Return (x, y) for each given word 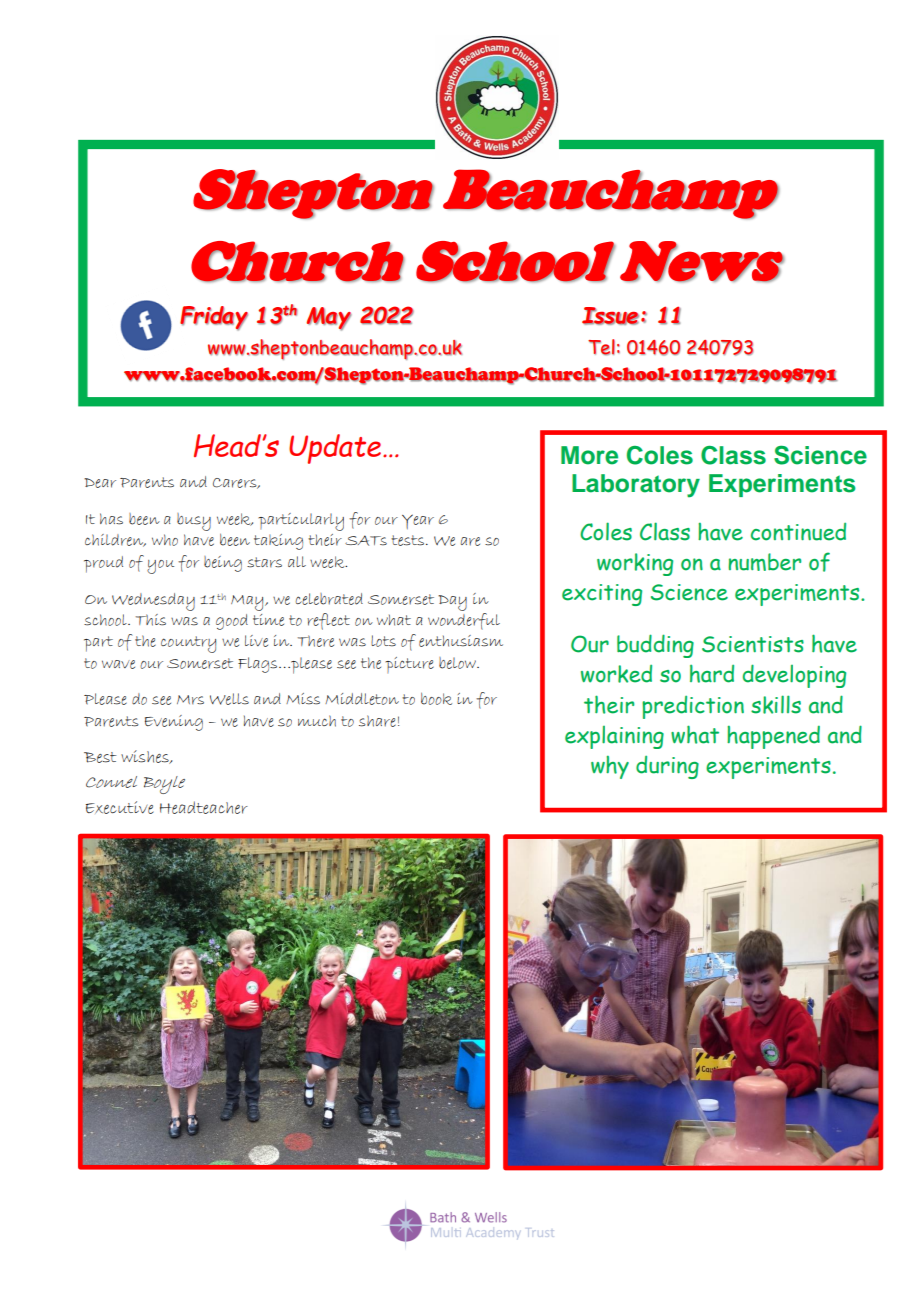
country (188, 644)
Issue (610, 316)
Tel (601, 347)
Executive (120, 807)
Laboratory (636, 486)
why (610, 767)
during (667, 767)
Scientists (753, 644)
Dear (100, 483)
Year (418, 521)
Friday (214, 318)
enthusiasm (461, 641)
